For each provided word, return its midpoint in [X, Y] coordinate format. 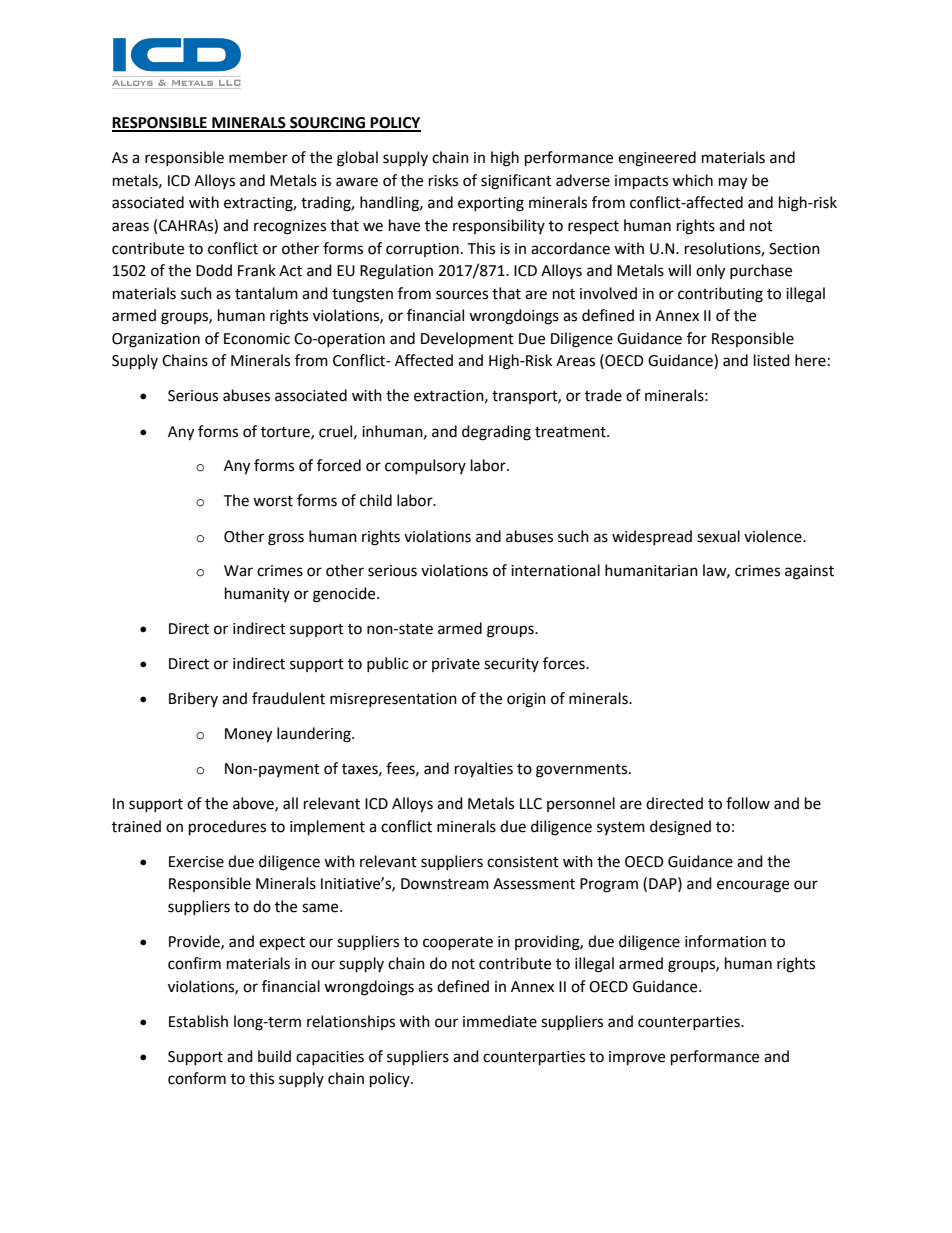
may [733, 183]
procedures [227, 828]
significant [516, 182]
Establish [198, 1021]
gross [286, 539]
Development [467, 339]
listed [772, 360]
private [456, 665]
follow [748, 803]
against [809, 572]
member [258, 157]
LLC [531, 804]
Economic [257, 339]
